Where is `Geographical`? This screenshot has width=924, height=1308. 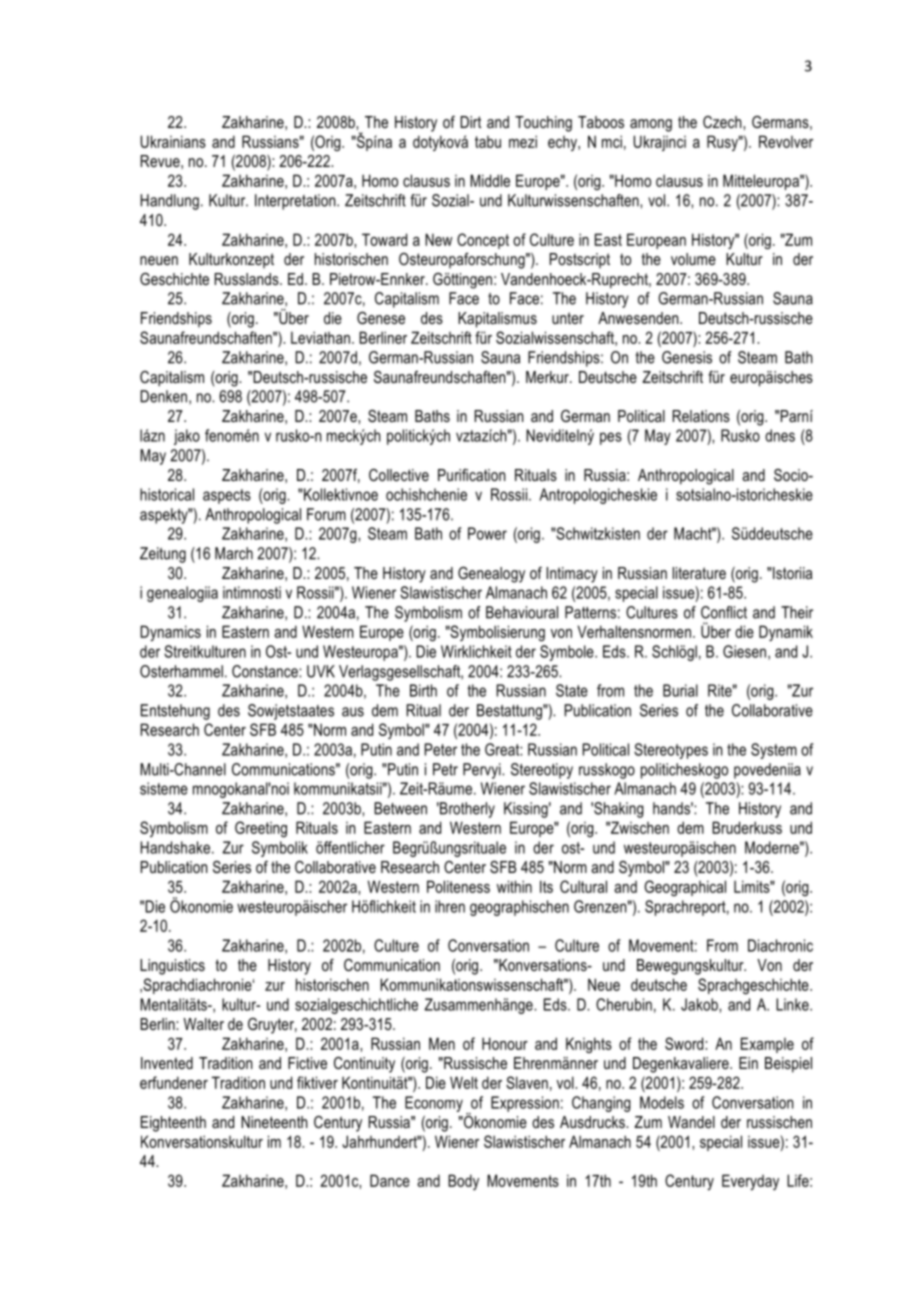
Geographical is located at coordinates (685, 888).
